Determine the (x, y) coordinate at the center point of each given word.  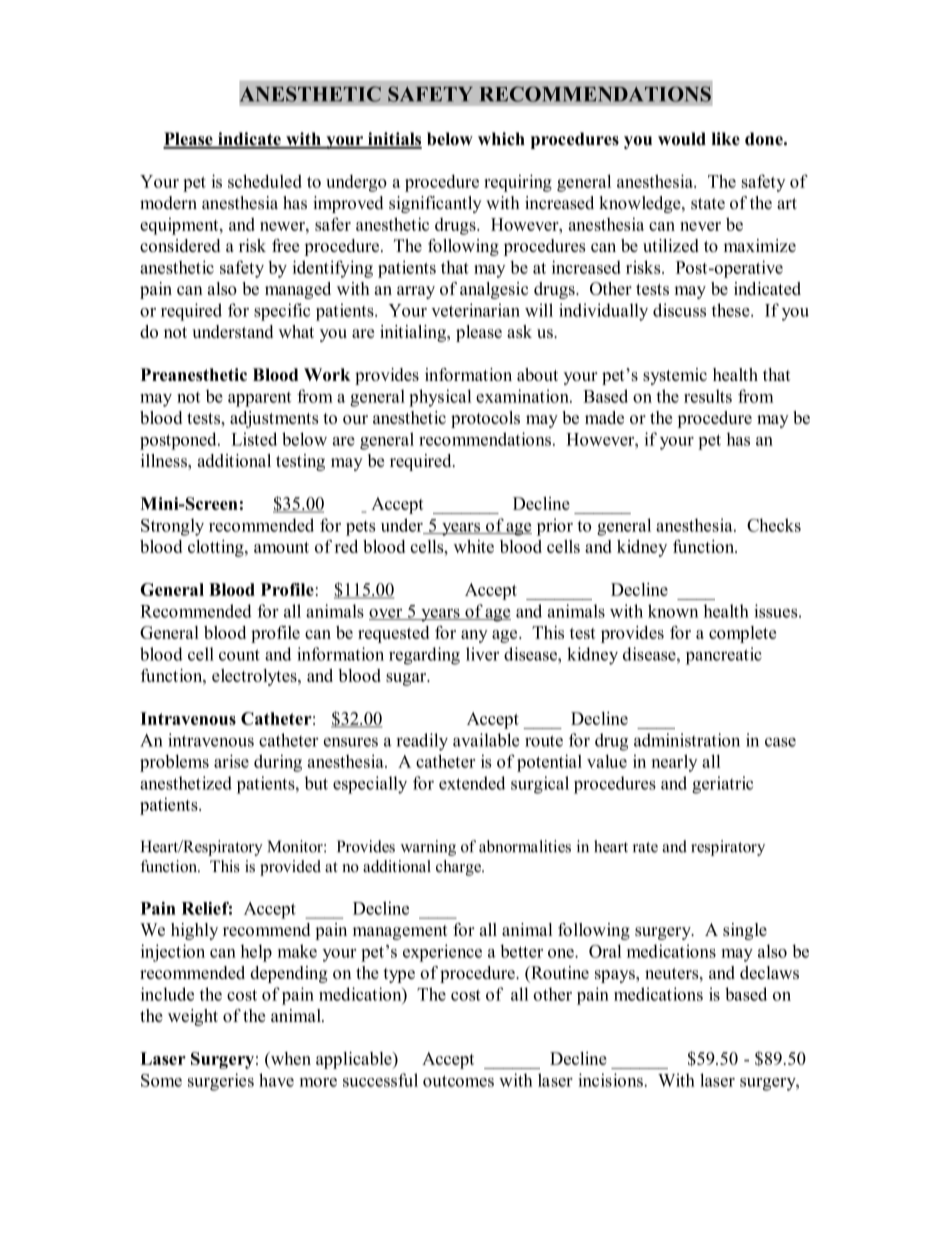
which (501, 139)
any (474, 636)
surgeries (221, 1082)
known (673, 611)
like (726, 139)
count (239, 655)
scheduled (265, 181)
